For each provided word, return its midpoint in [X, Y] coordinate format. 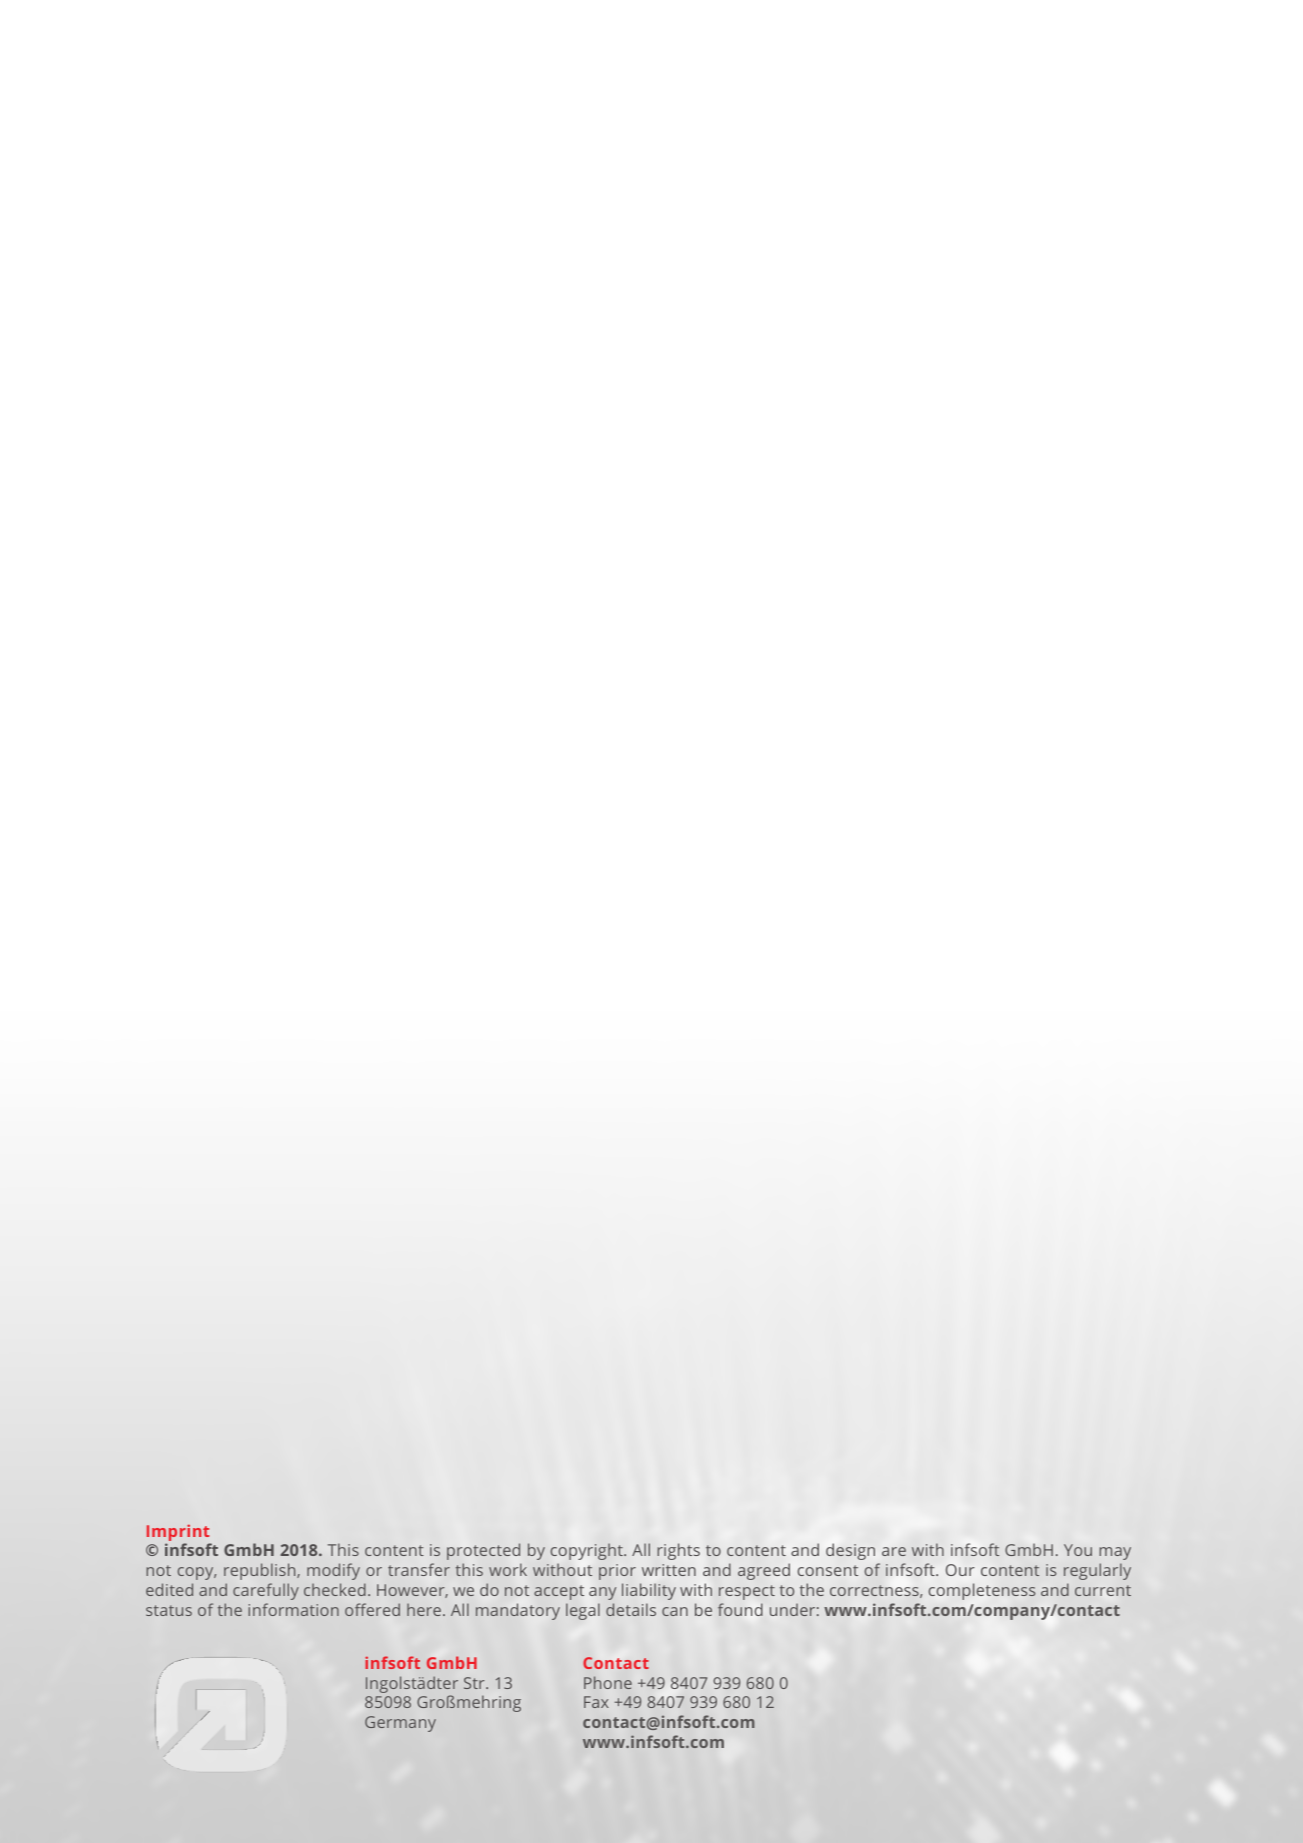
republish [261, 1571]
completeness [982, 1591]
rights [678, 1551]
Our [960, 1570]
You [1078, 1550]
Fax [596, 1702]
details [631, 1609]
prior [617, 1572]
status [169, 1610]
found [740, 1609]
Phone [608, 1682]
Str [475, 1683]
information [293, 1609]
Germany [400, 1724]
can [675, 1611]
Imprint [179, 1534]
